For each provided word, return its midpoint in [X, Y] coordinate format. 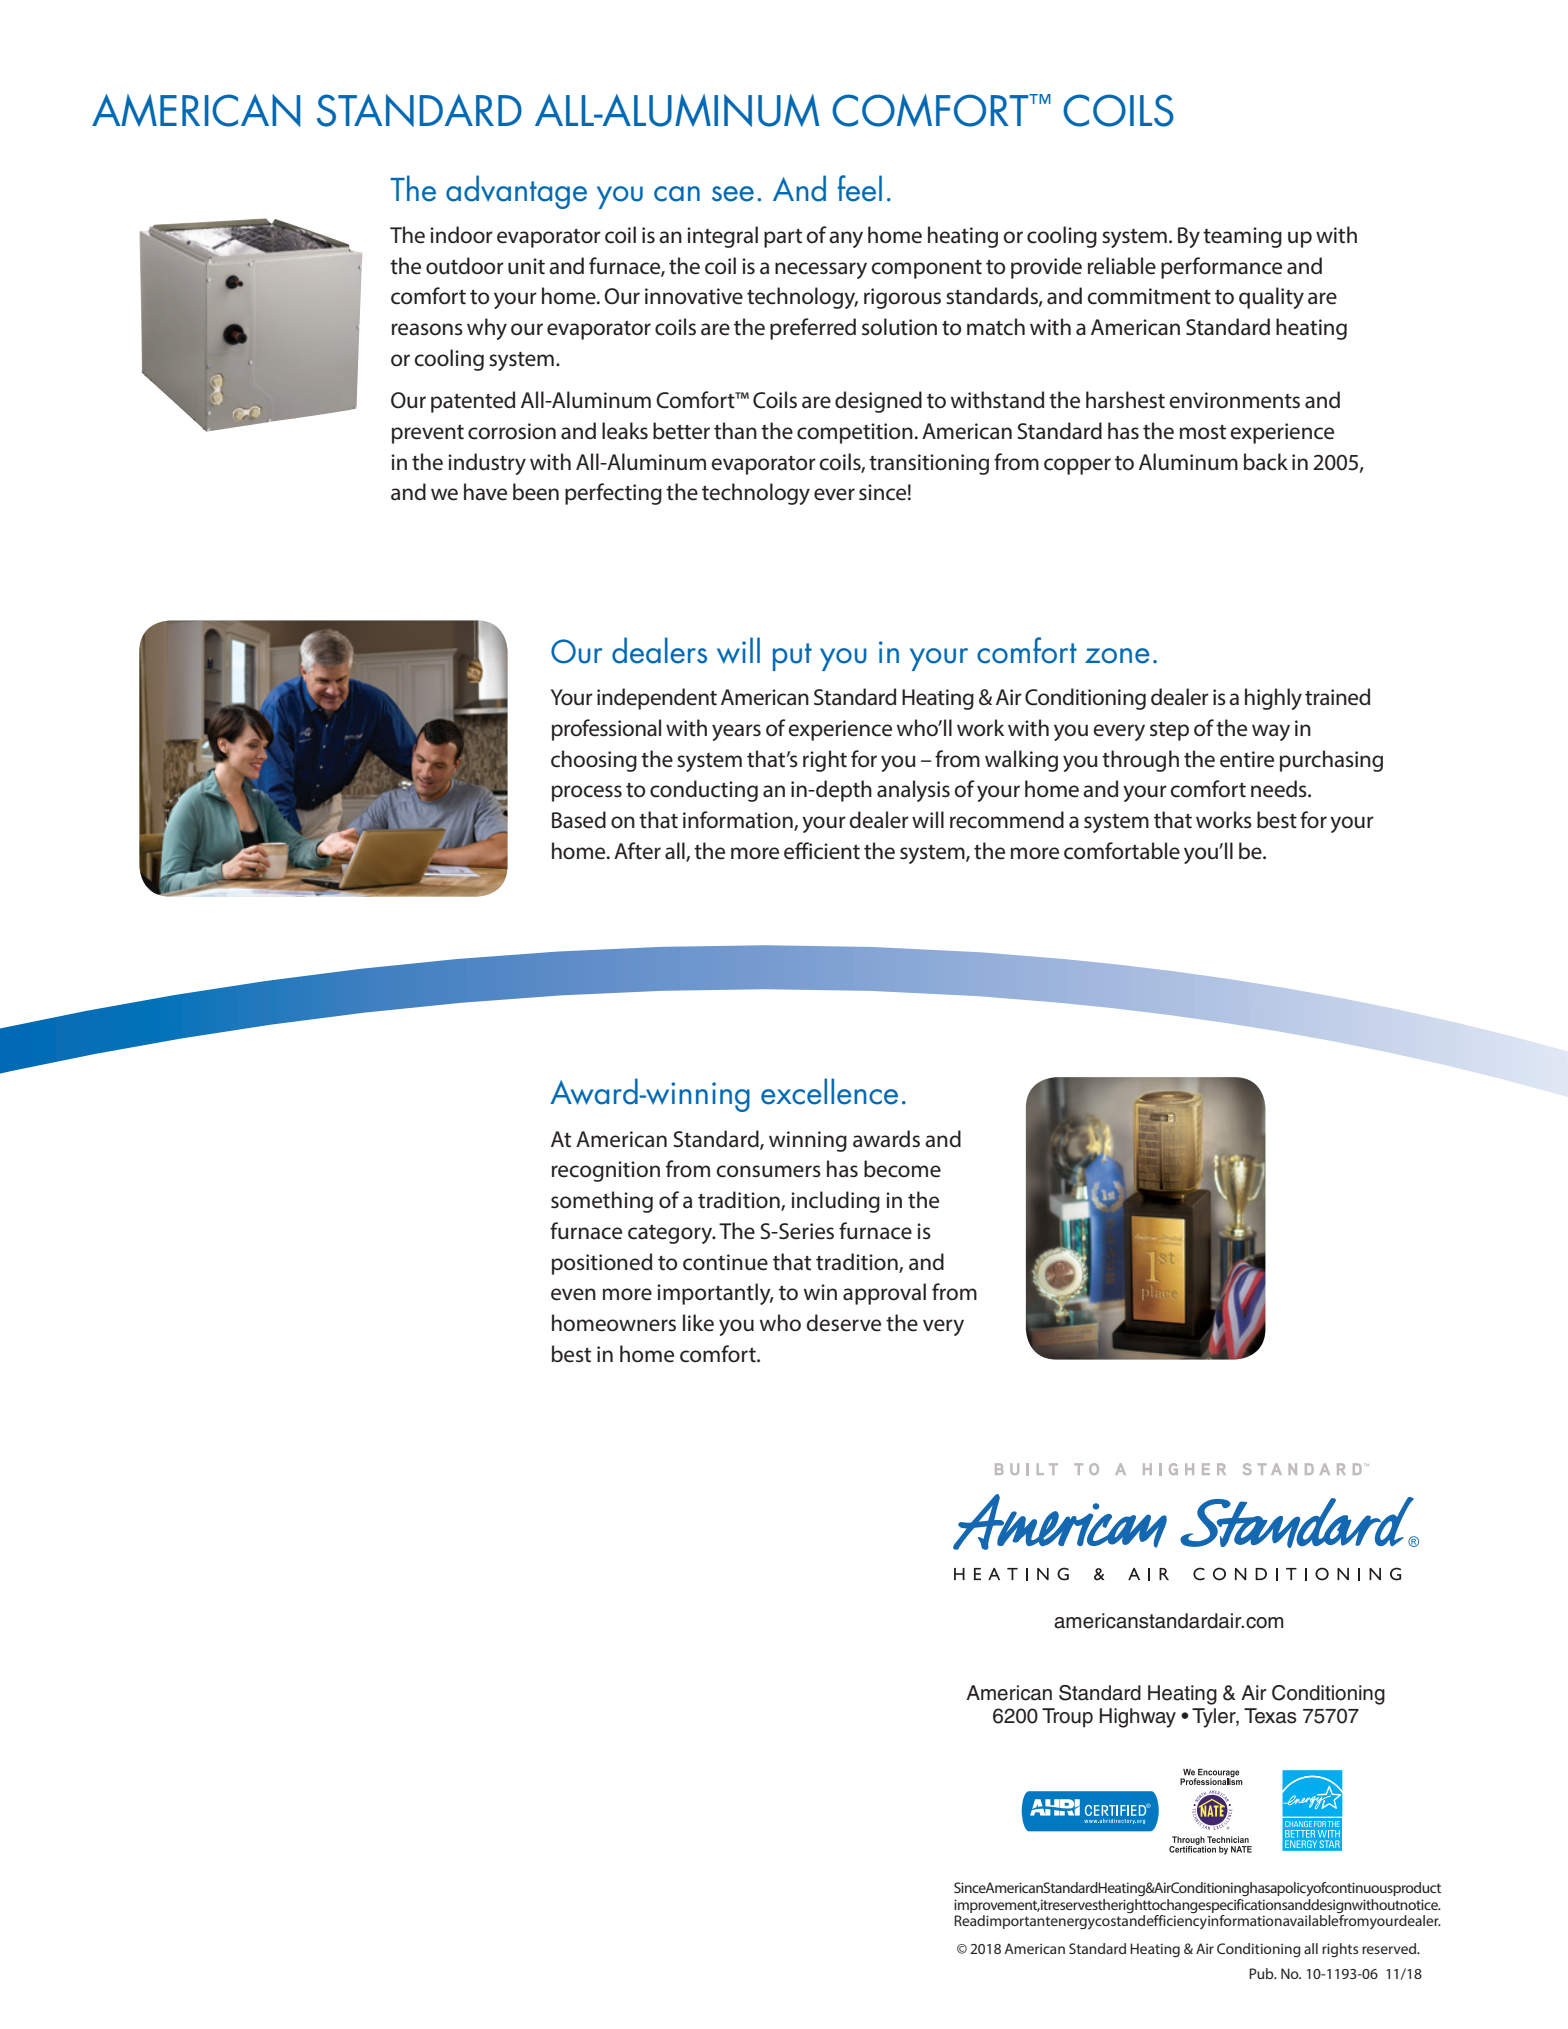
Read [969, 1920]
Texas [1270, 1716]
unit [526, 266]
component [926, 269]
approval [884, 1294]
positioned [602, 1264]
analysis [913, 791]
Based [579, 820]
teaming [1242, 237]
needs [1280, 789]
